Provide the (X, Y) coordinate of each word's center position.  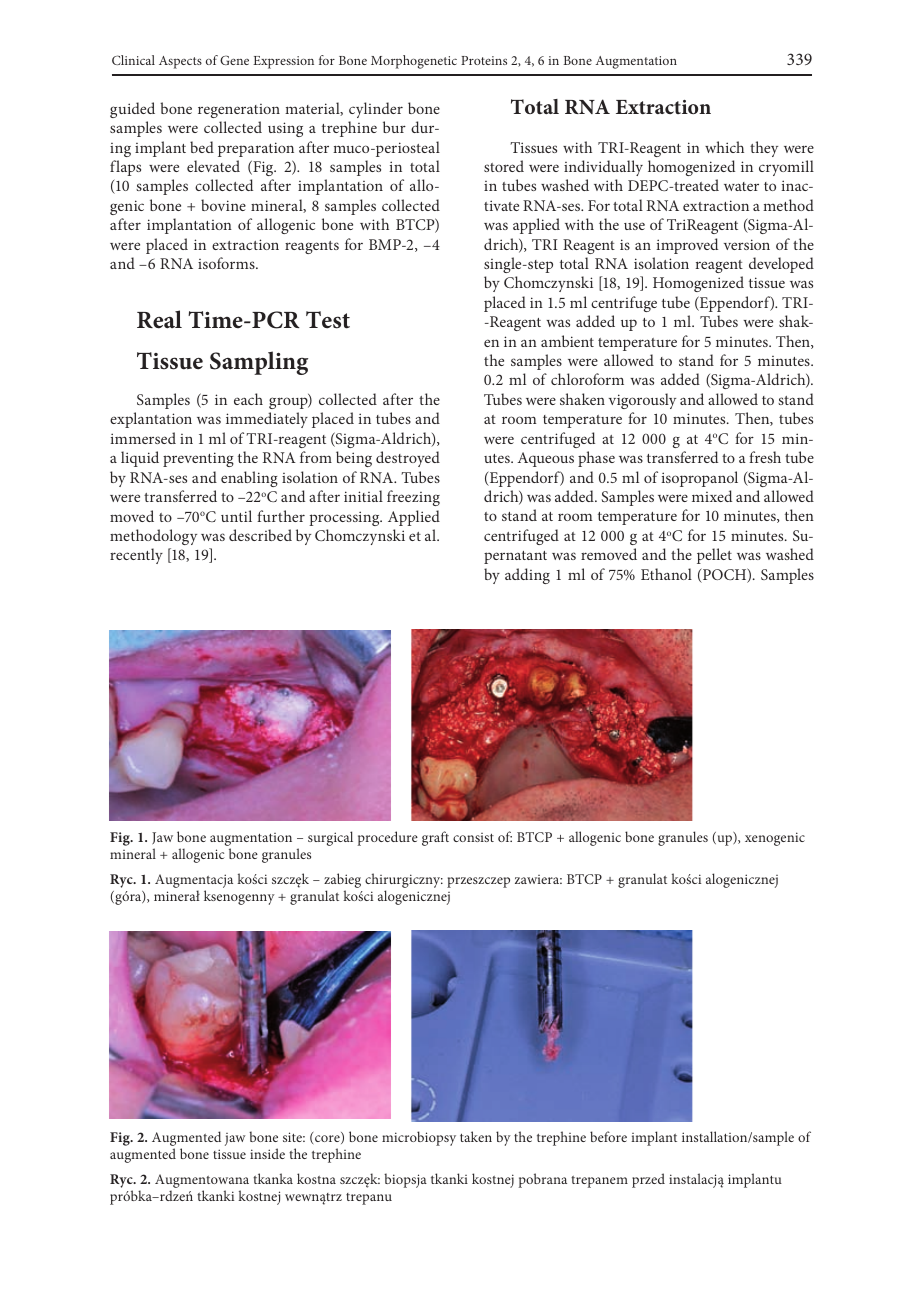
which (724, 147)
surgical (330, 838)
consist (473, 837)
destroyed (408, 459)
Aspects (180, 62)
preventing (198, 459)
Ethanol (666, 574)
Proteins (484, 60)
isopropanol (699, 479)
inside (267, 1153)
